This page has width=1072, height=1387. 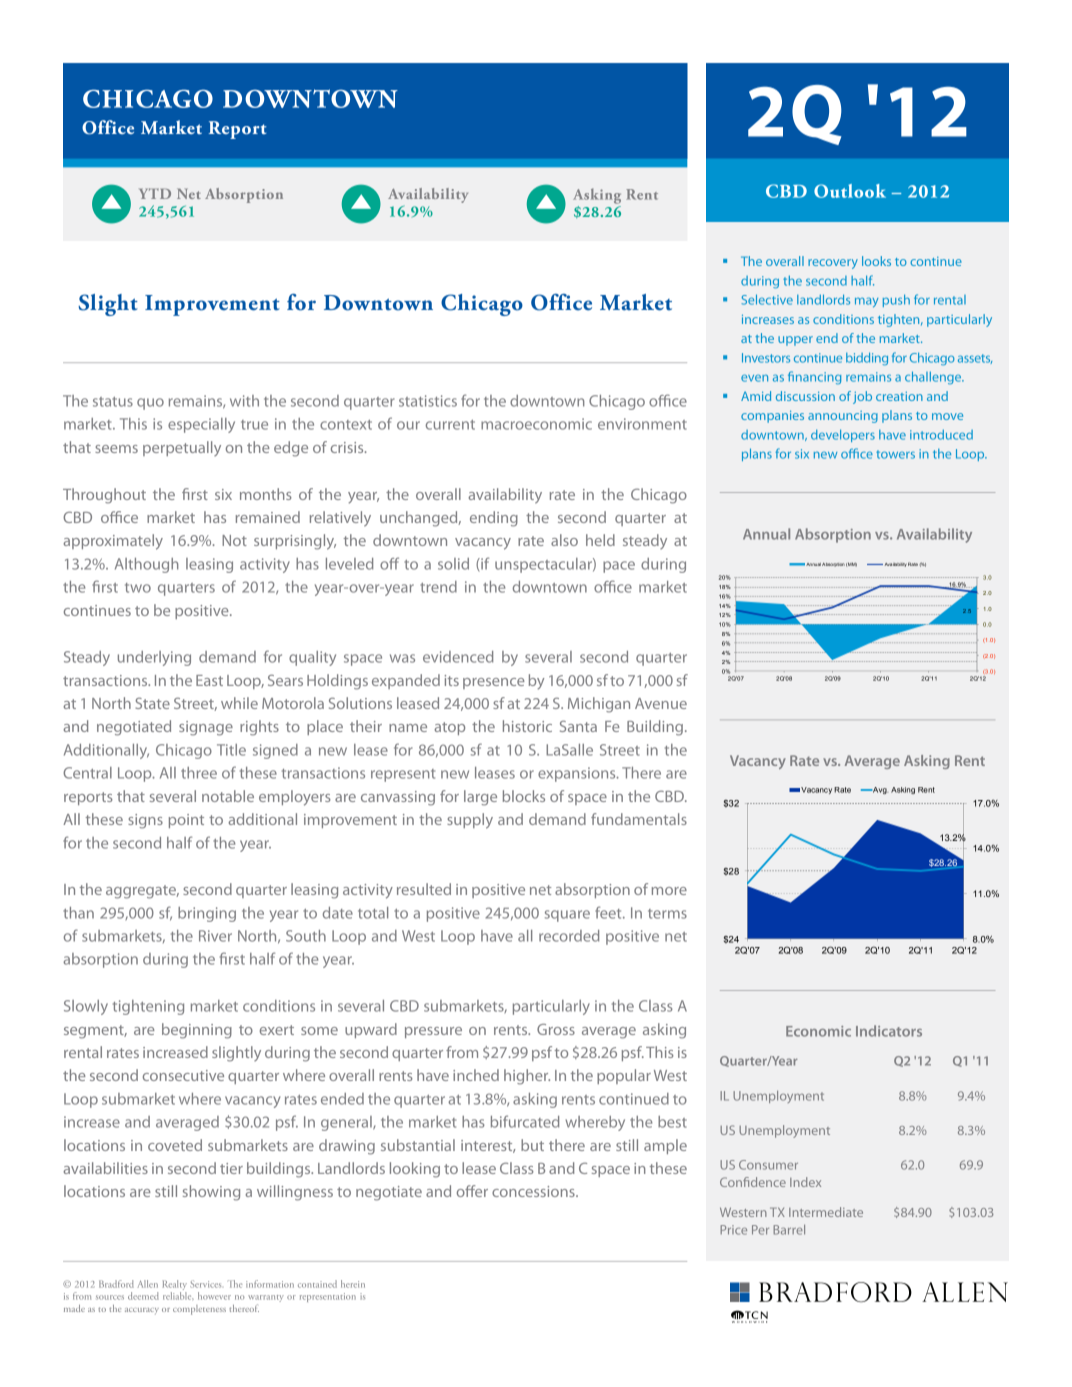 I want to click on Avenue, so click(x=661, y=703).
